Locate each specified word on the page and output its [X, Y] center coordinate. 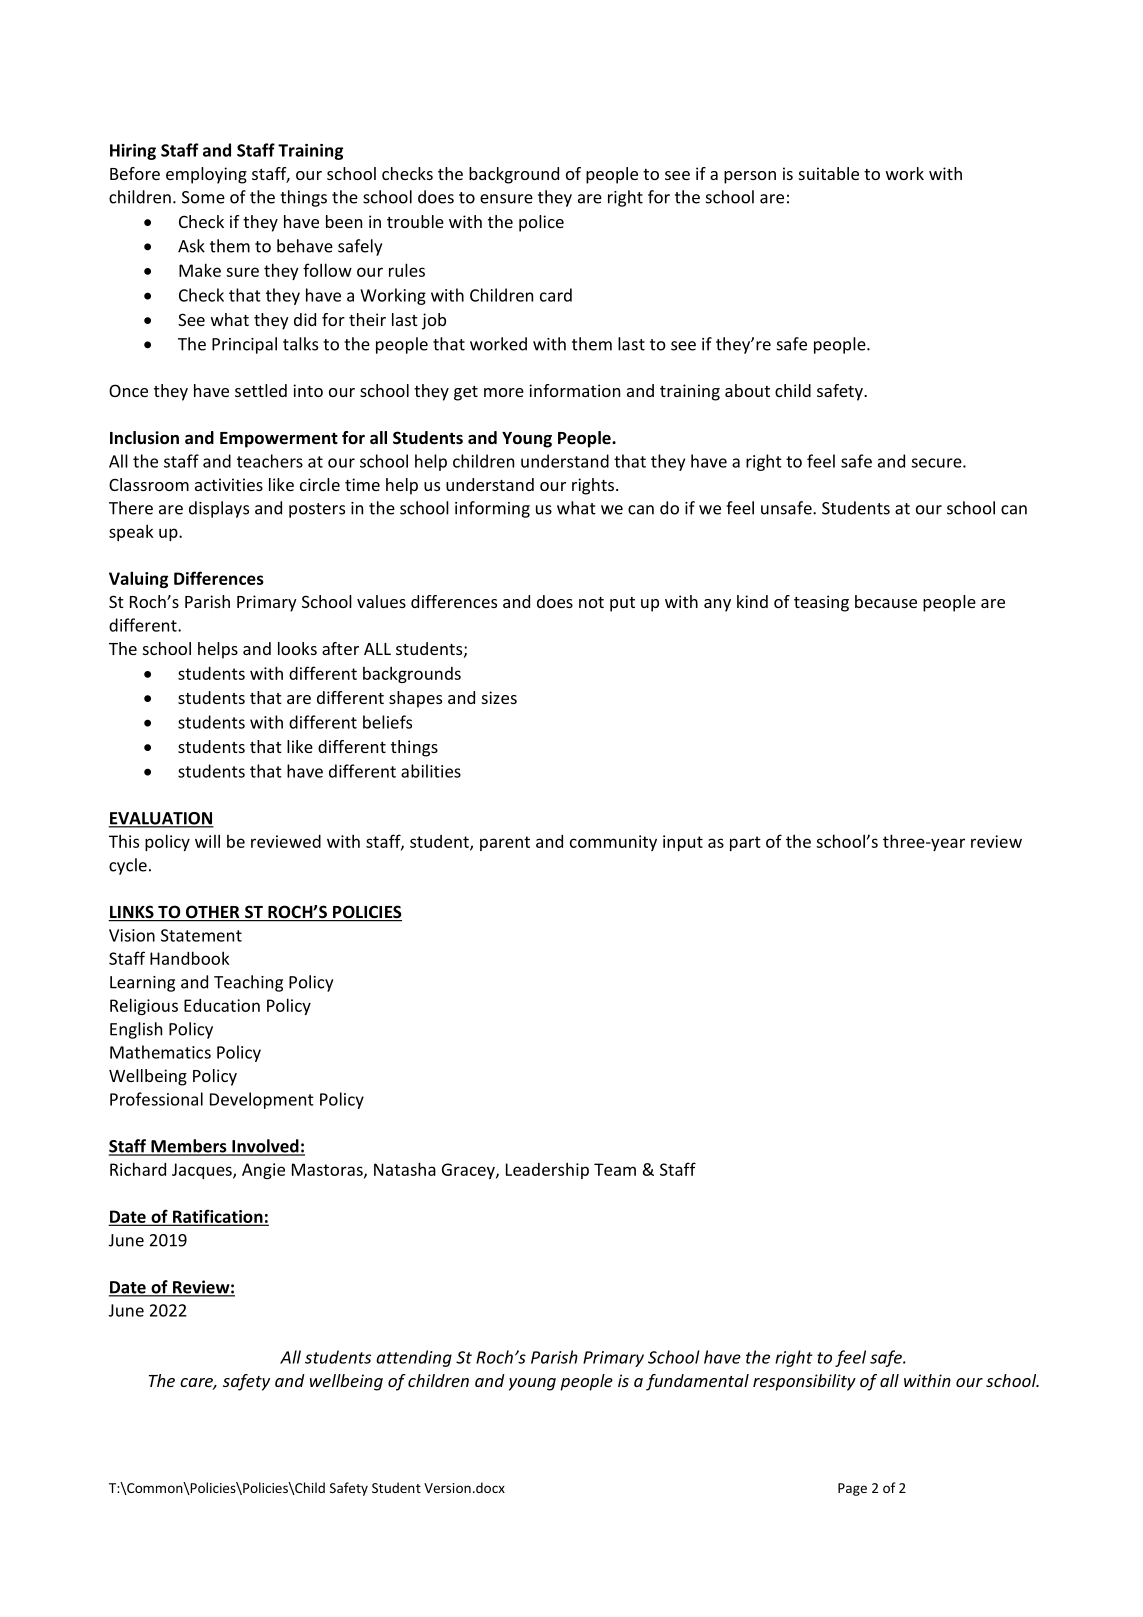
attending [414, 1358]
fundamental [697, 1382]
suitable [829, 173]
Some [203, 197]
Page [852, 1489]
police [541, 223]
